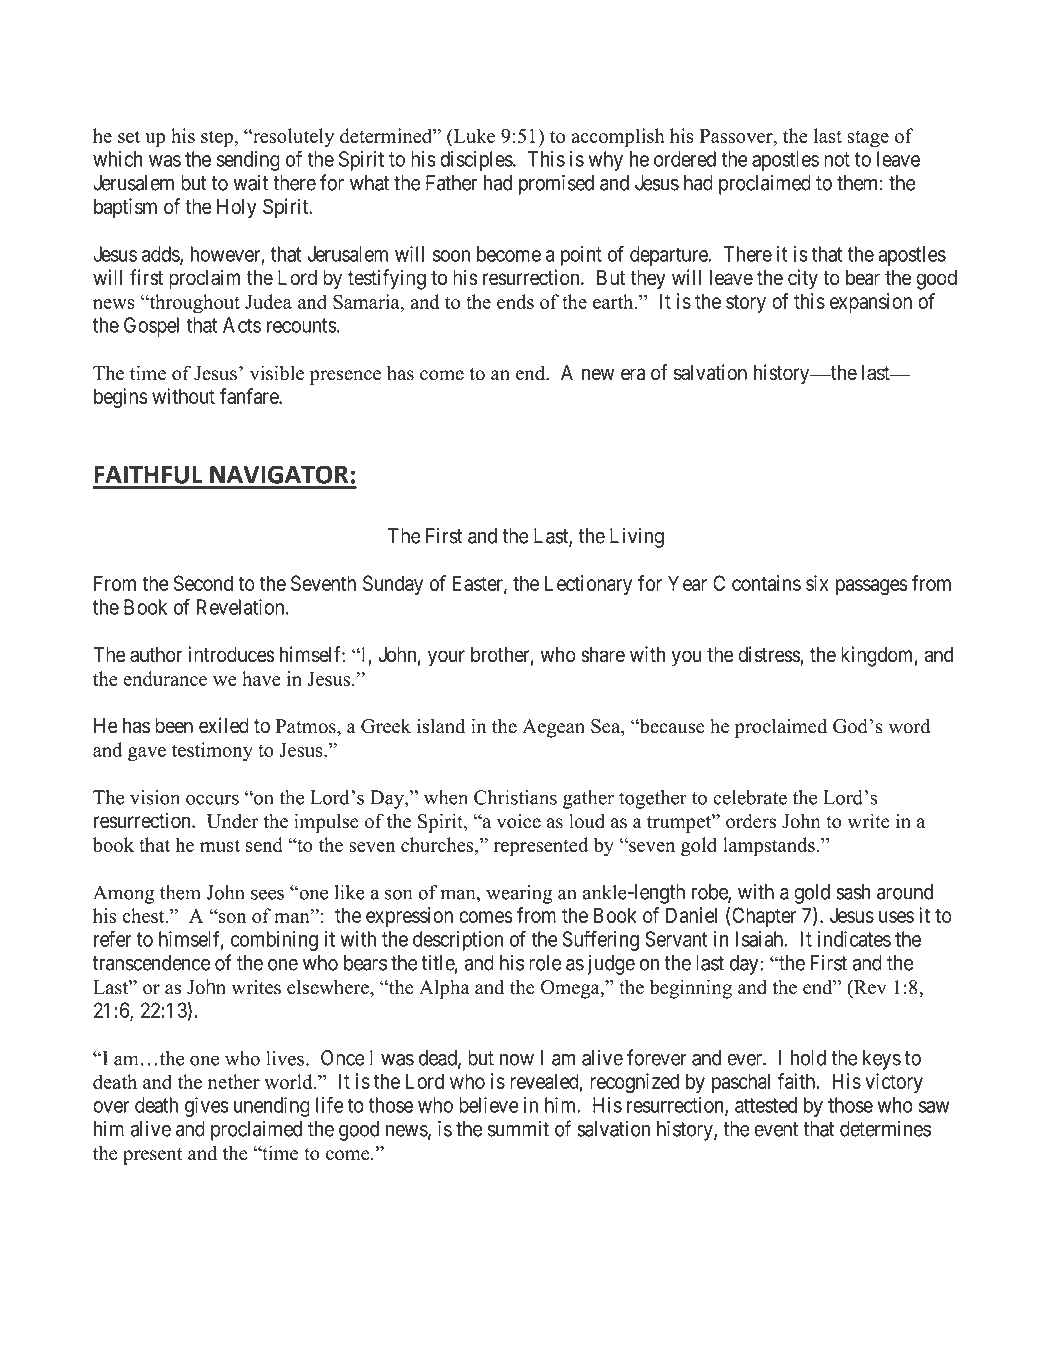  I want to click on wearing, so click(519, 894).
